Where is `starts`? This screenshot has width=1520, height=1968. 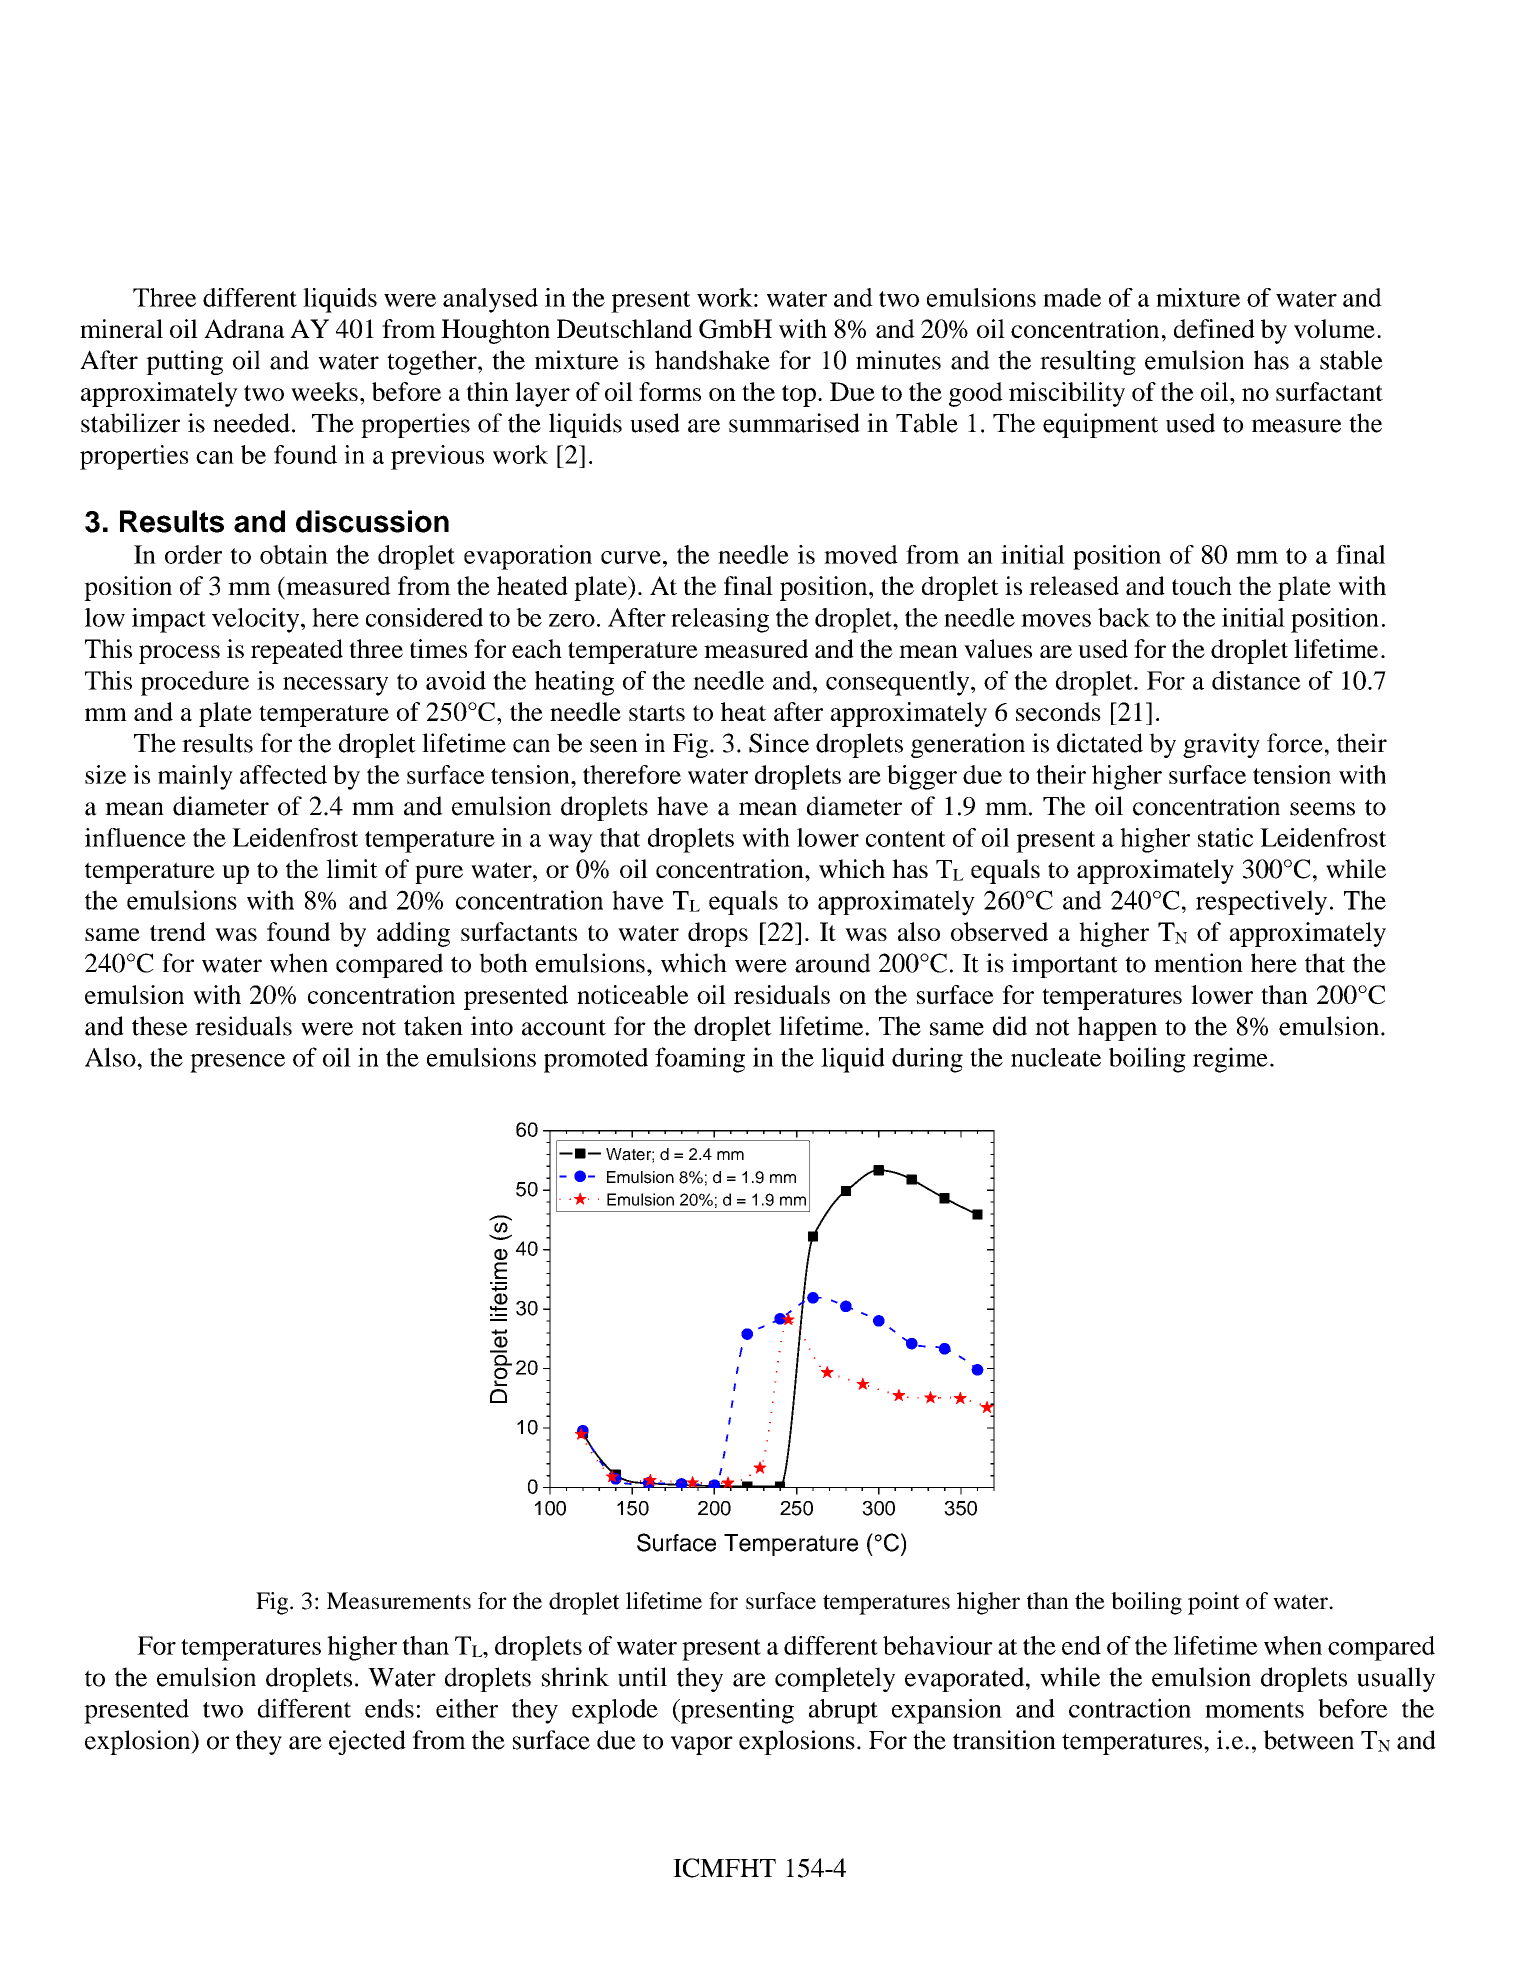
starts is located at coordinates (657, 713).
